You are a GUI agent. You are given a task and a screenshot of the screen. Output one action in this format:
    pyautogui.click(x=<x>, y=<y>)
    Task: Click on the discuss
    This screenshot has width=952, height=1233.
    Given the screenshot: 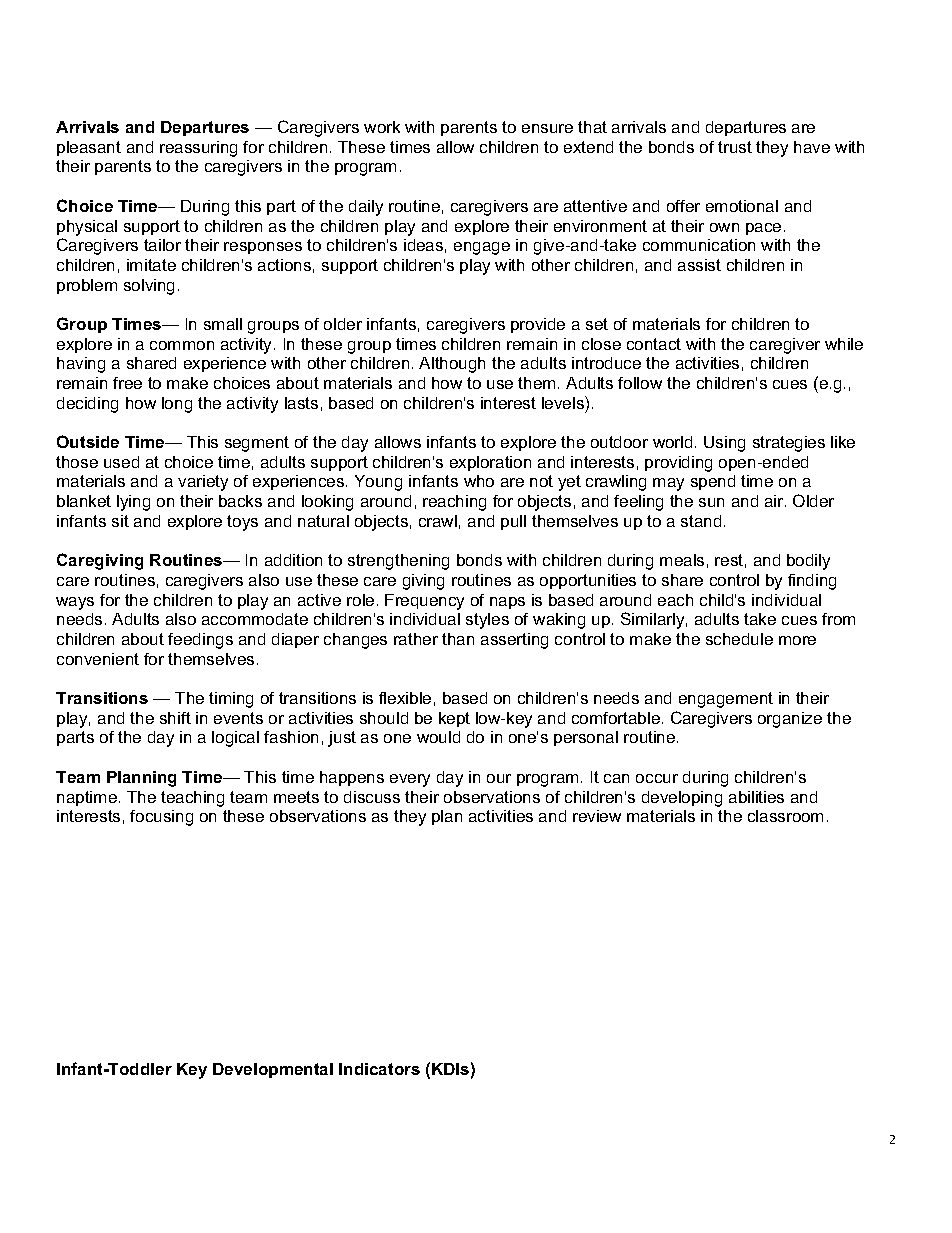 What is the action you would take?
    pyautogui.click(x=372, y=797)
